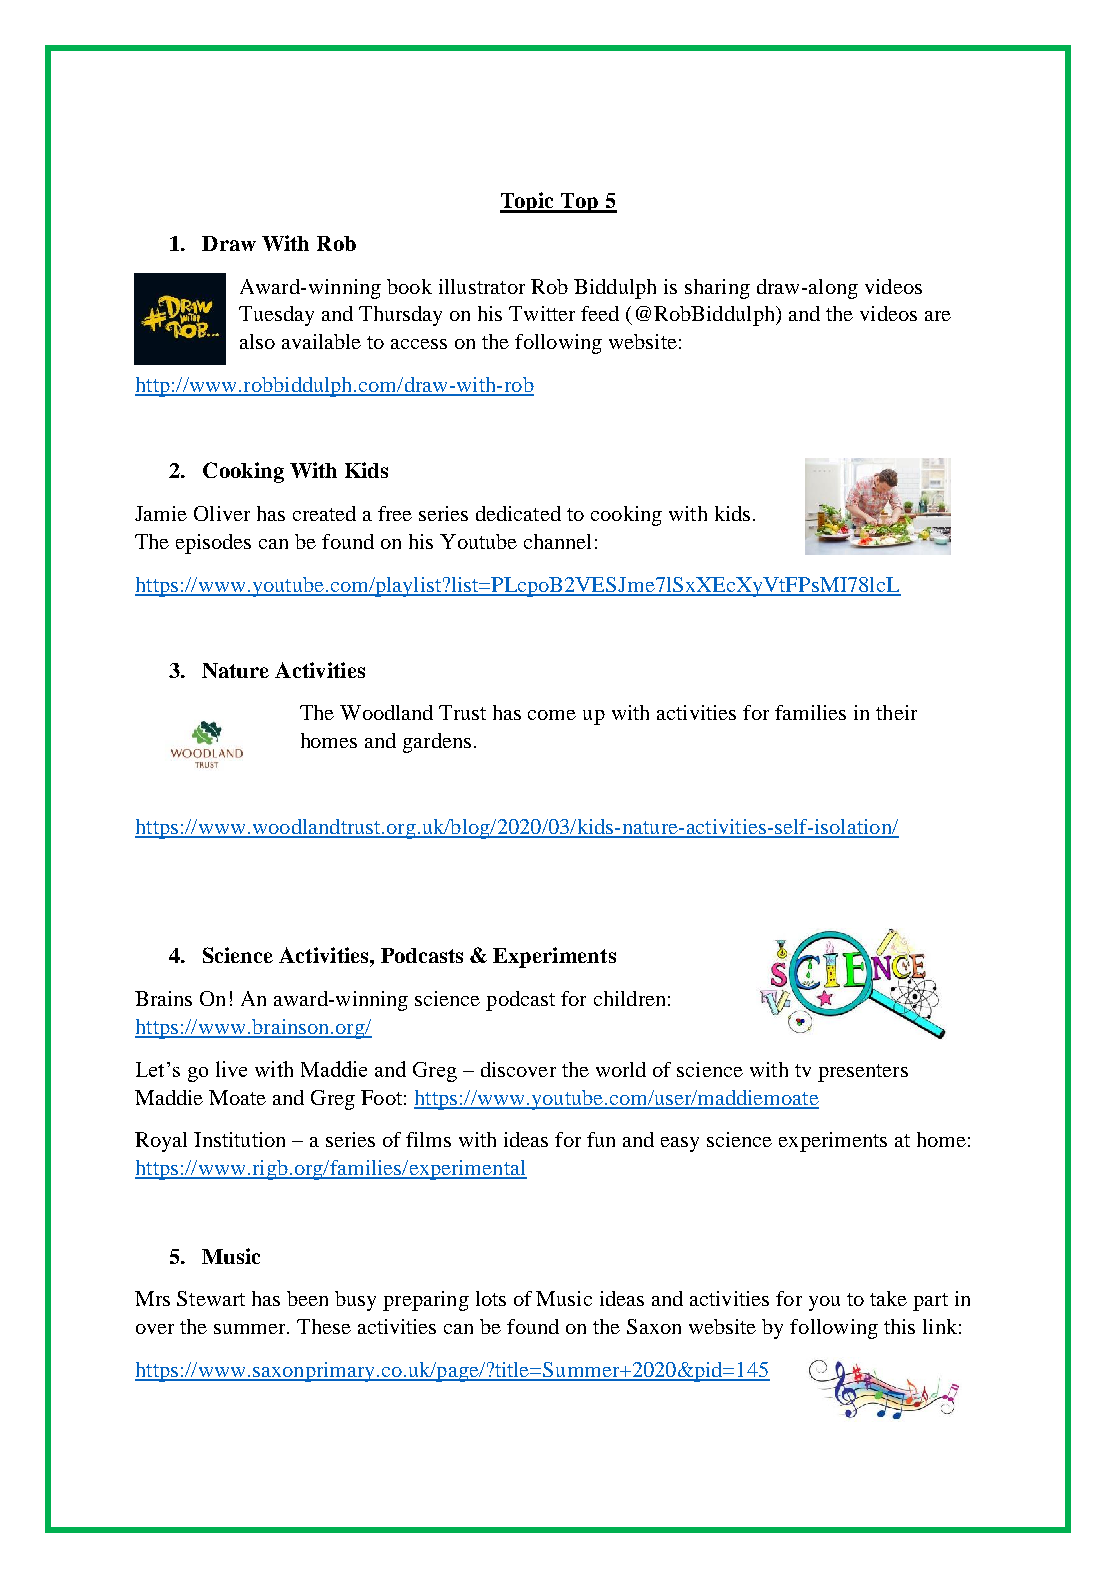 Image resolution: width=1116 pixels, height=1578 pixels. What do you see at coordinates (528, 202) in the document?
I see `Topic` at bounding box center [528, 202].
